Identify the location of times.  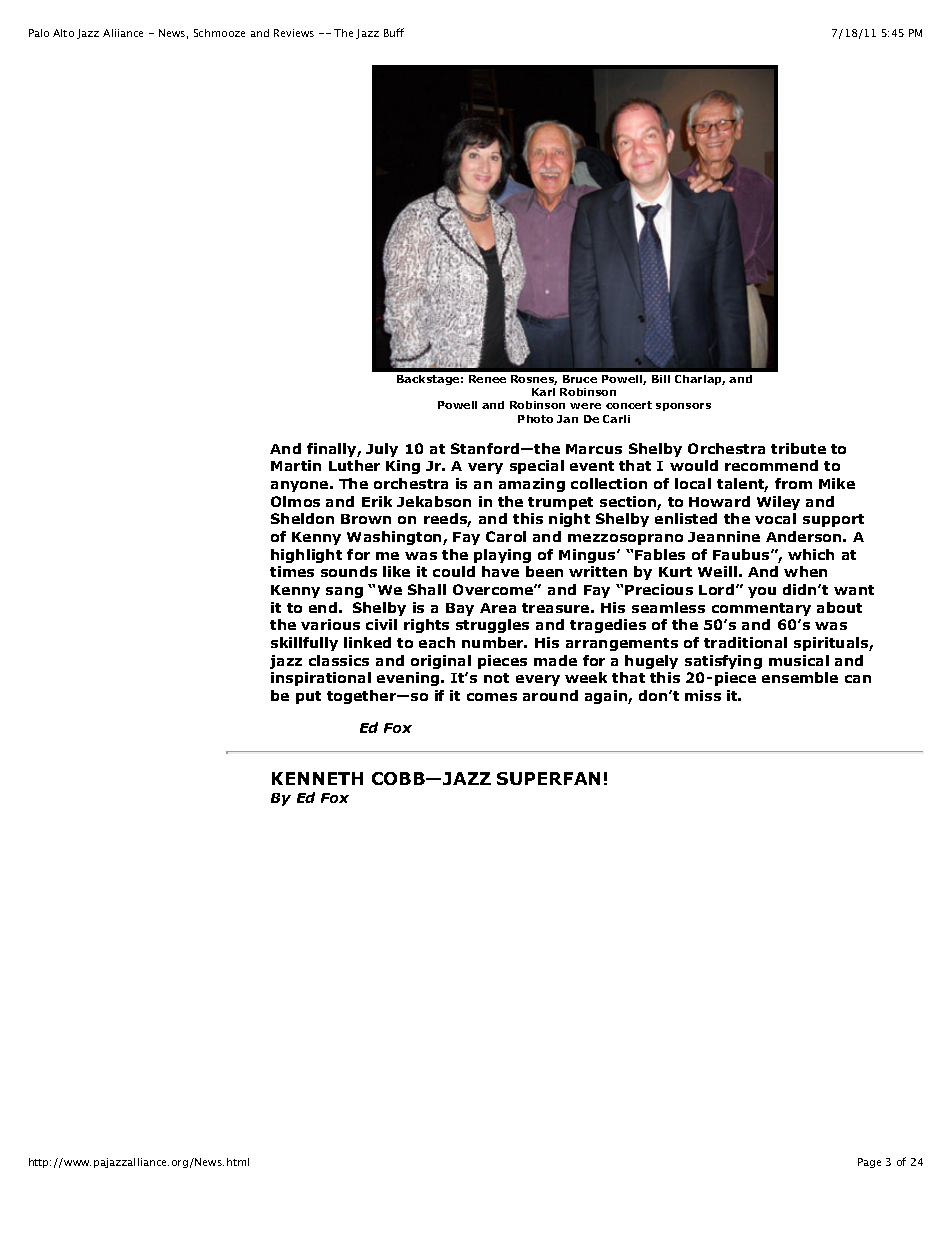
(292, 571).
